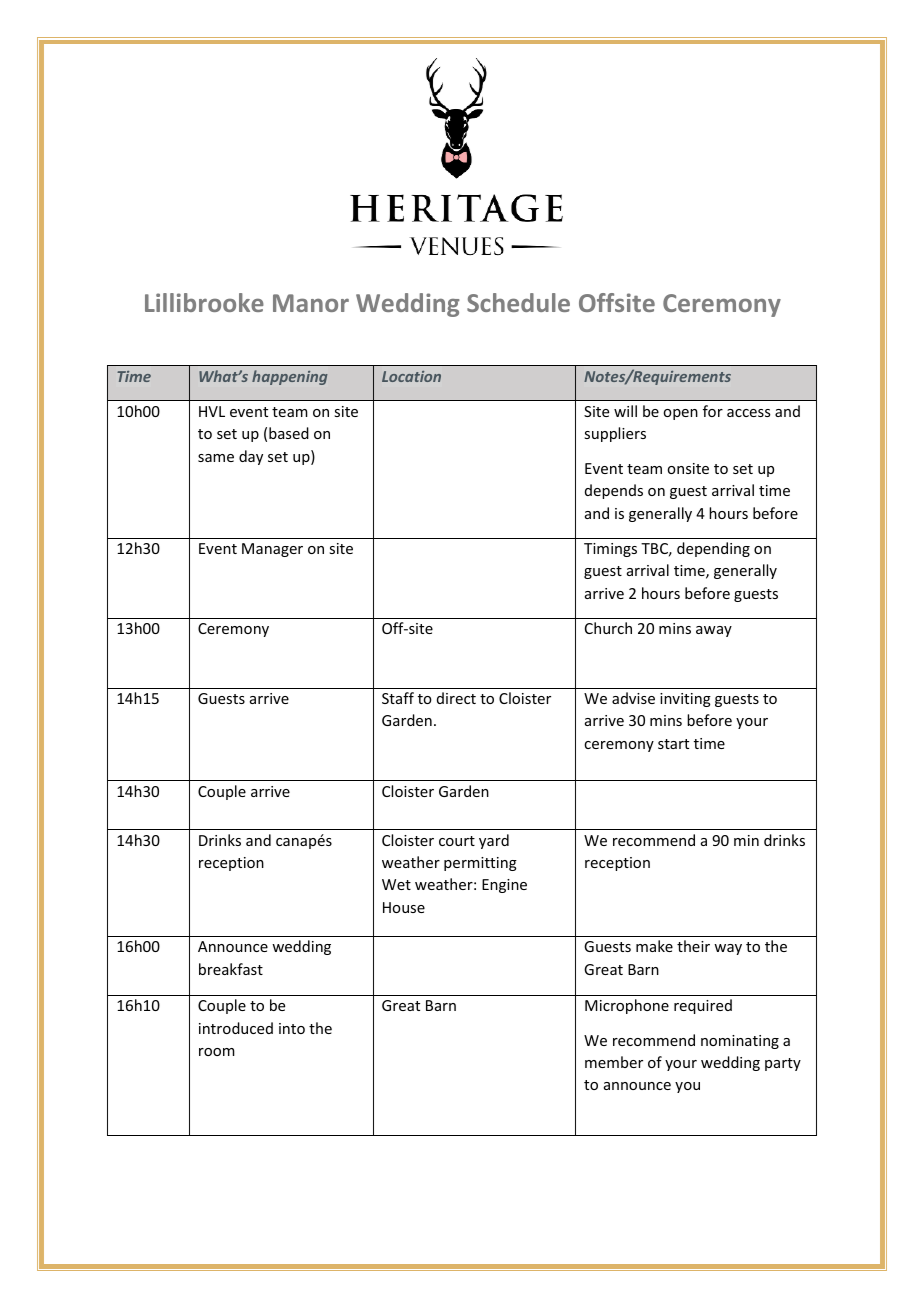 The height and width of the screenshot is (1308, 924). I want to click on permitting, so click(480, 864).
